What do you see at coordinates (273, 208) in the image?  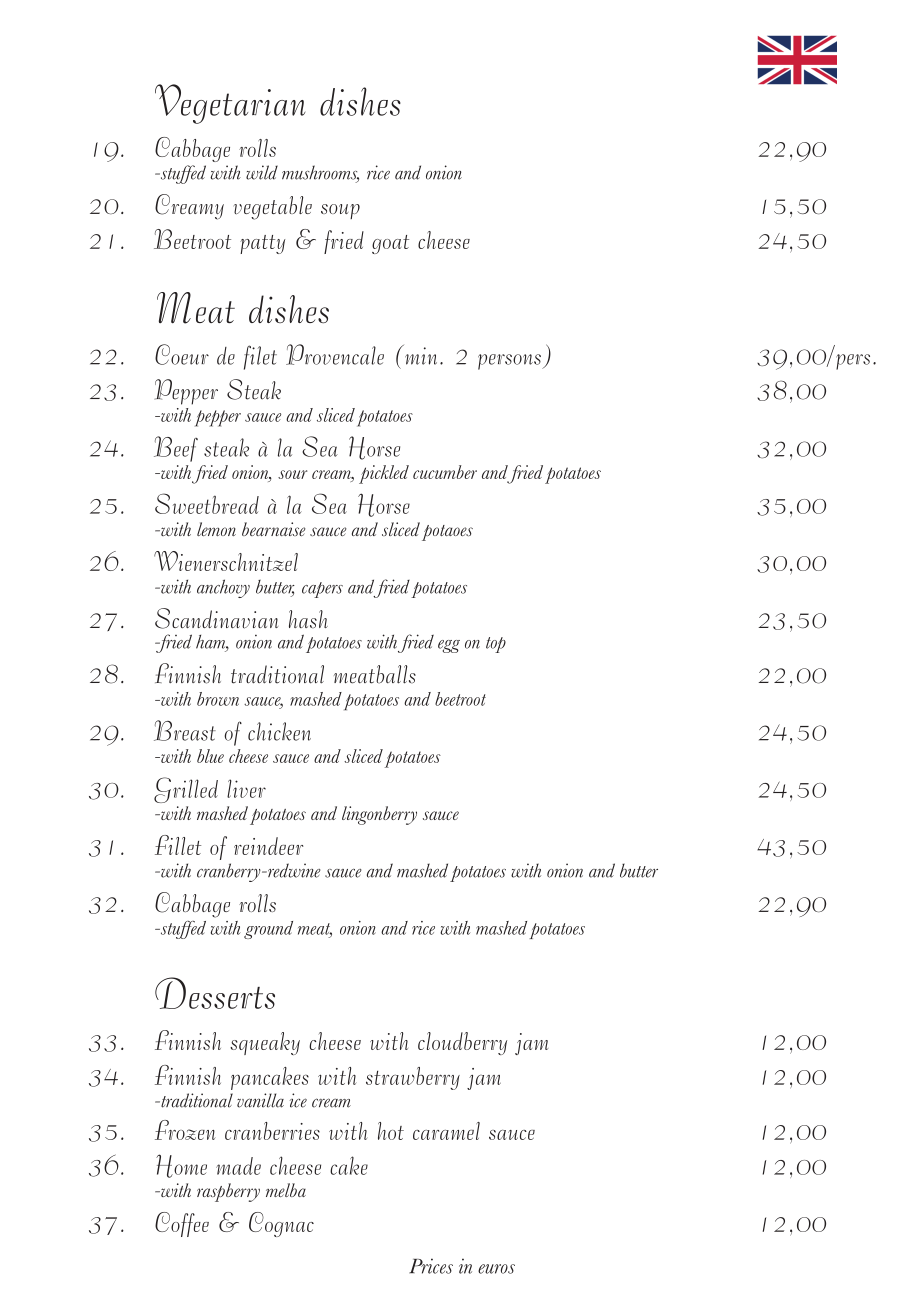 I see `vegetable` at bounding box center [273, 208].
